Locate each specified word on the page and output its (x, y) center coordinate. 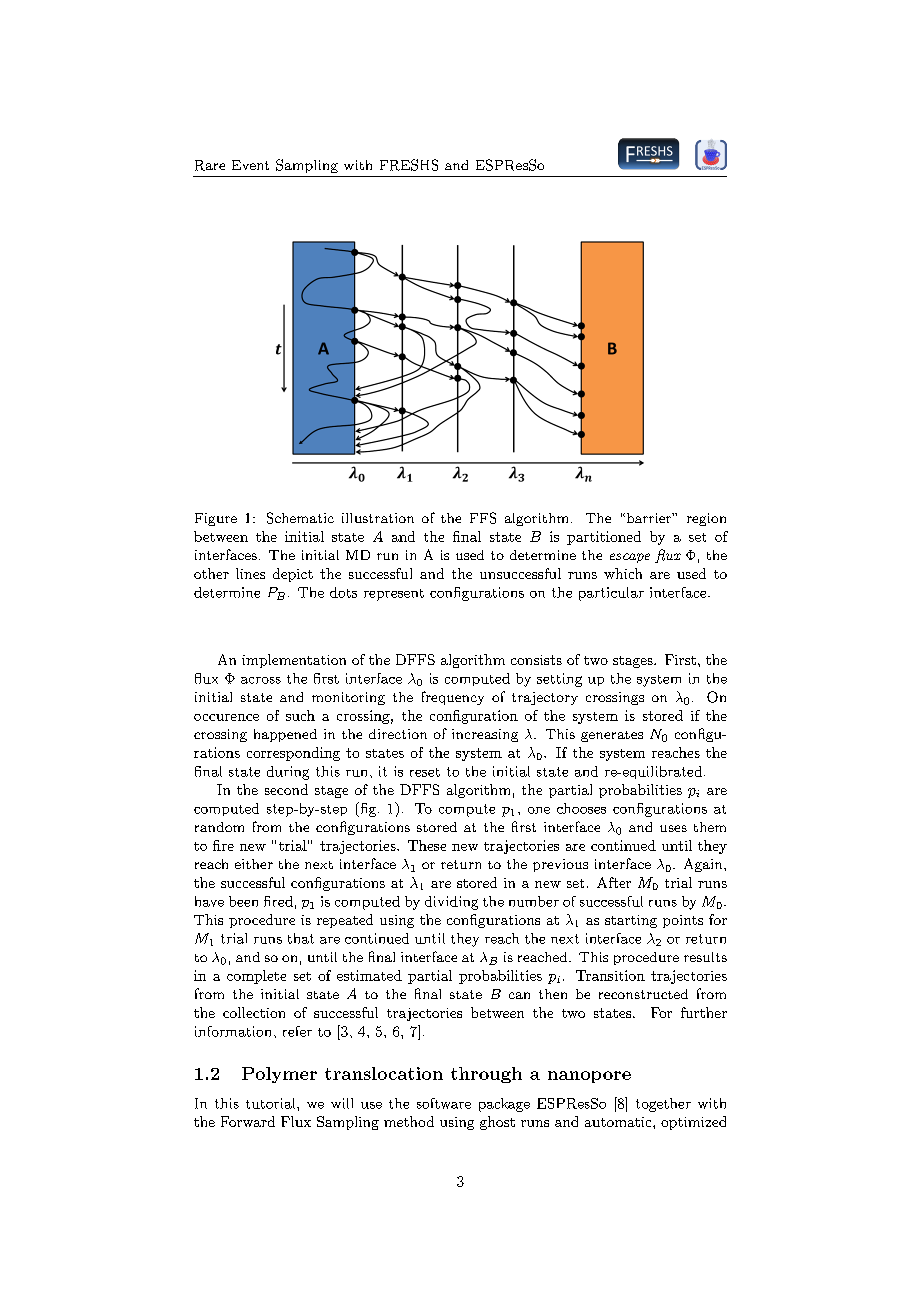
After (614, 882)
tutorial (272, 1103)
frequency (453, 698)
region (706, 519)
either (254, 864)
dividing (451, 903)
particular (611, 594)
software (444, 1103)
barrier (648, 518)
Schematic (300, 518)
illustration (378, 518)
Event (250, 165)
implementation (294, 661)
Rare (210, 165)
